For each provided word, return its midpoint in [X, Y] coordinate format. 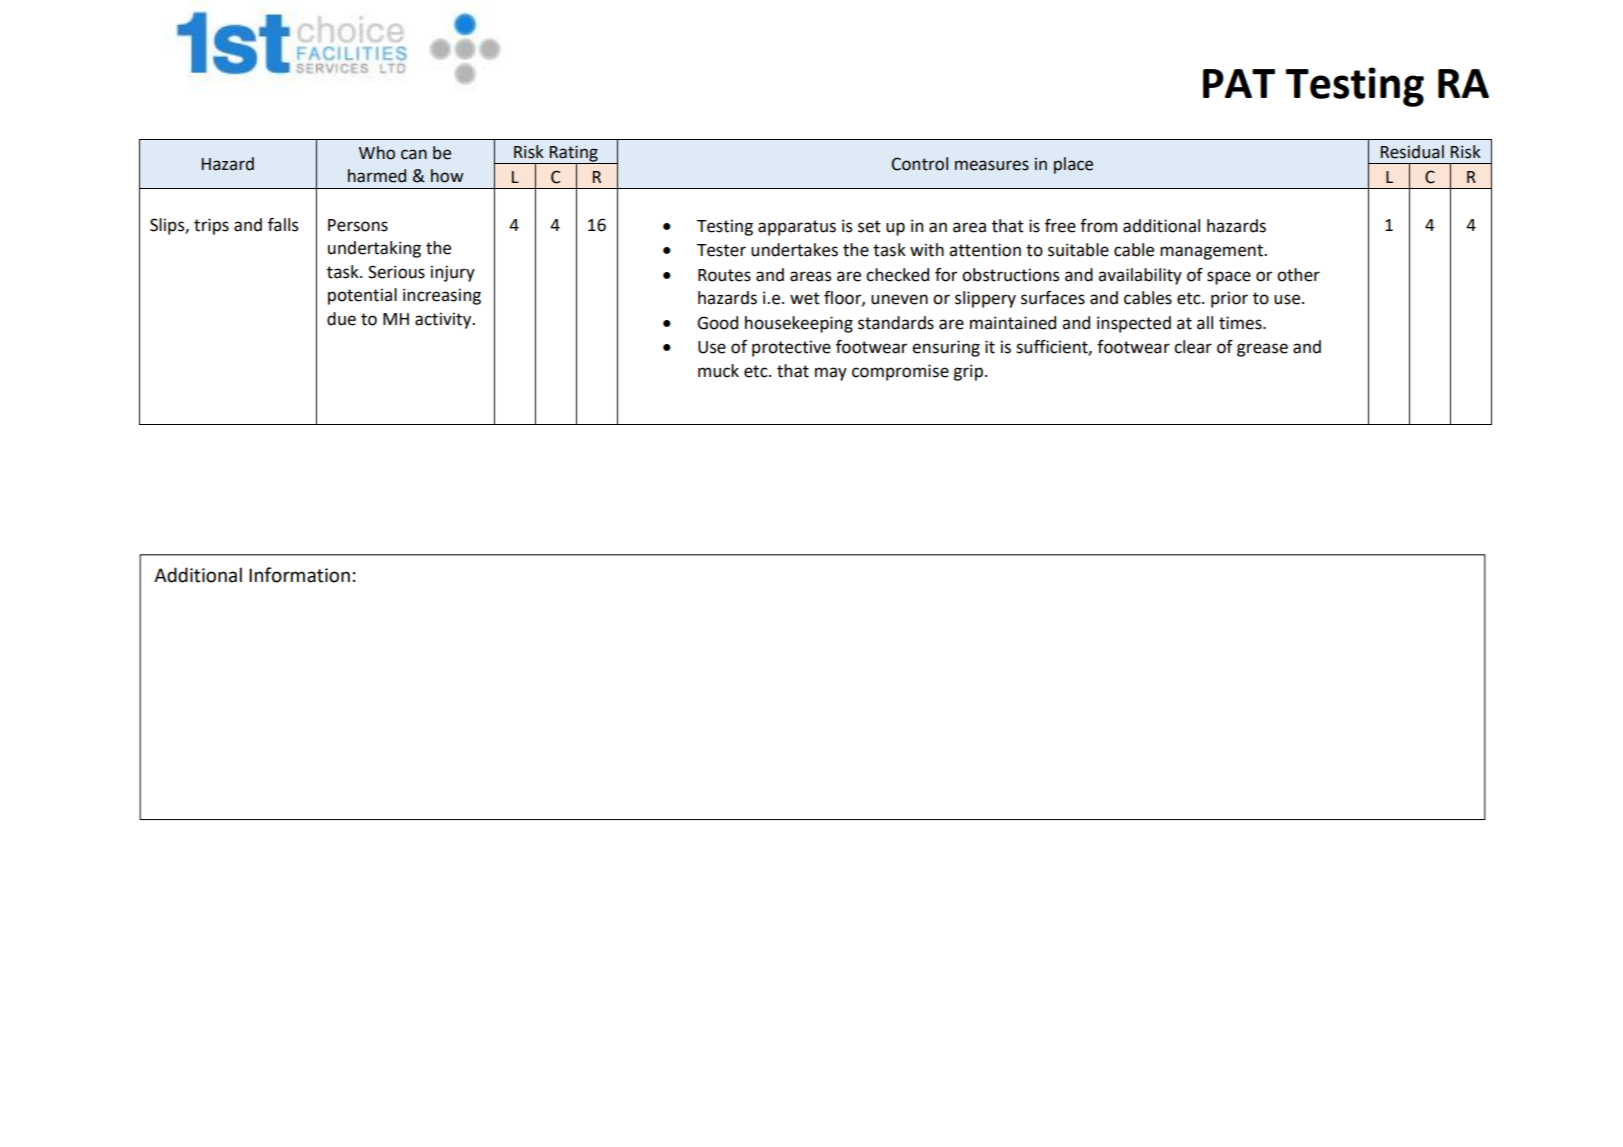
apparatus [797, 228]
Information [299, 575]
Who [377, 153]
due [341, 319]
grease [1262, 350]
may [831, 374]
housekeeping [799, 324]
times [1241, 323]
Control [920, 164]
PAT [1239, 83]
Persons [358, 225]
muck [718, 371]
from [1098, 226]
